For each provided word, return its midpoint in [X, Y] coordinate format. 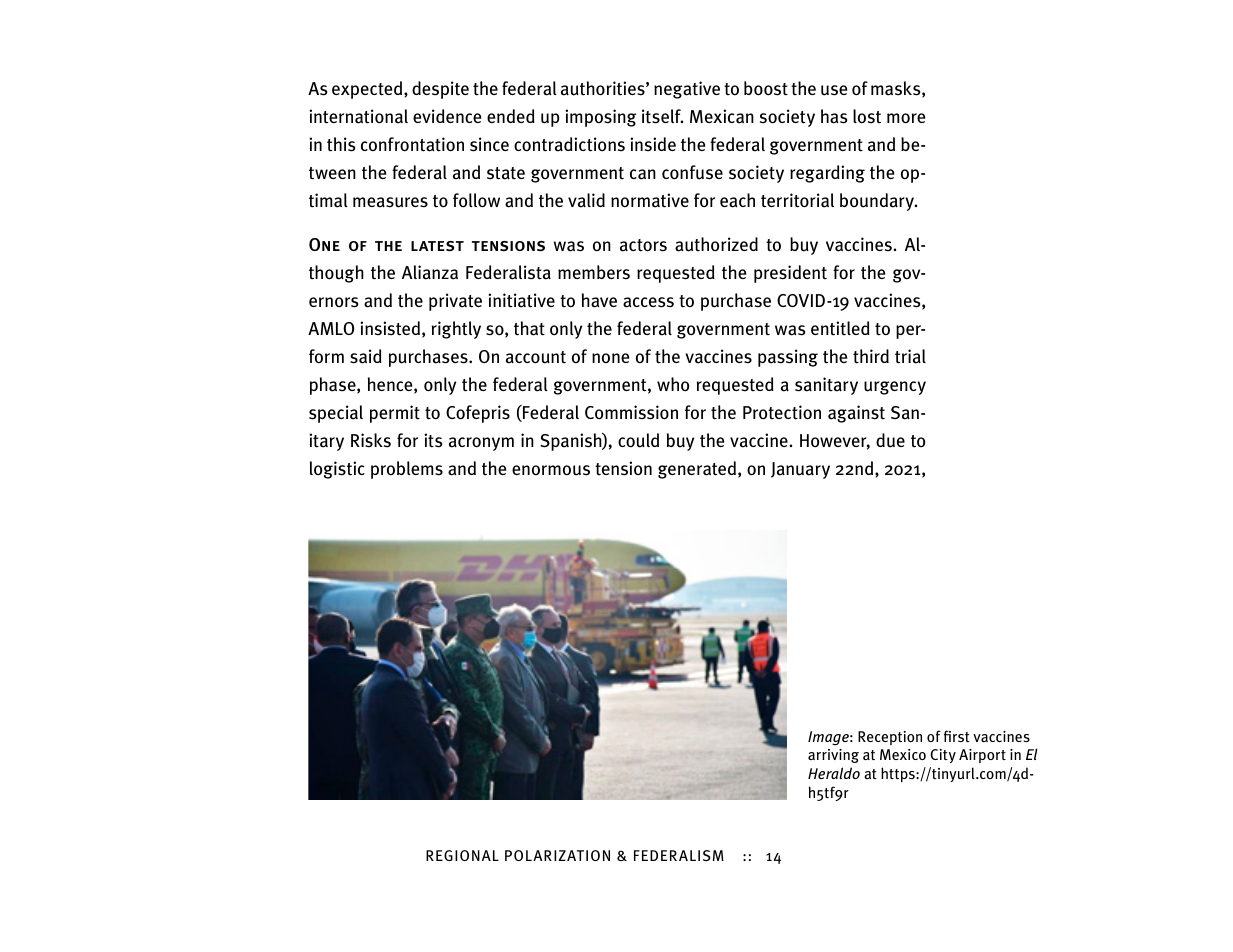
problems [407, 470]
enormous [551, 470]
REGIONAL [462, 855]
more [906, 118]
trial [910, 356]
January [800, 470]
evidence [447, 116]
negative [687, 90]
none [610, 358]
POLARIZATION [557, 855]
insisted [390, 328]
